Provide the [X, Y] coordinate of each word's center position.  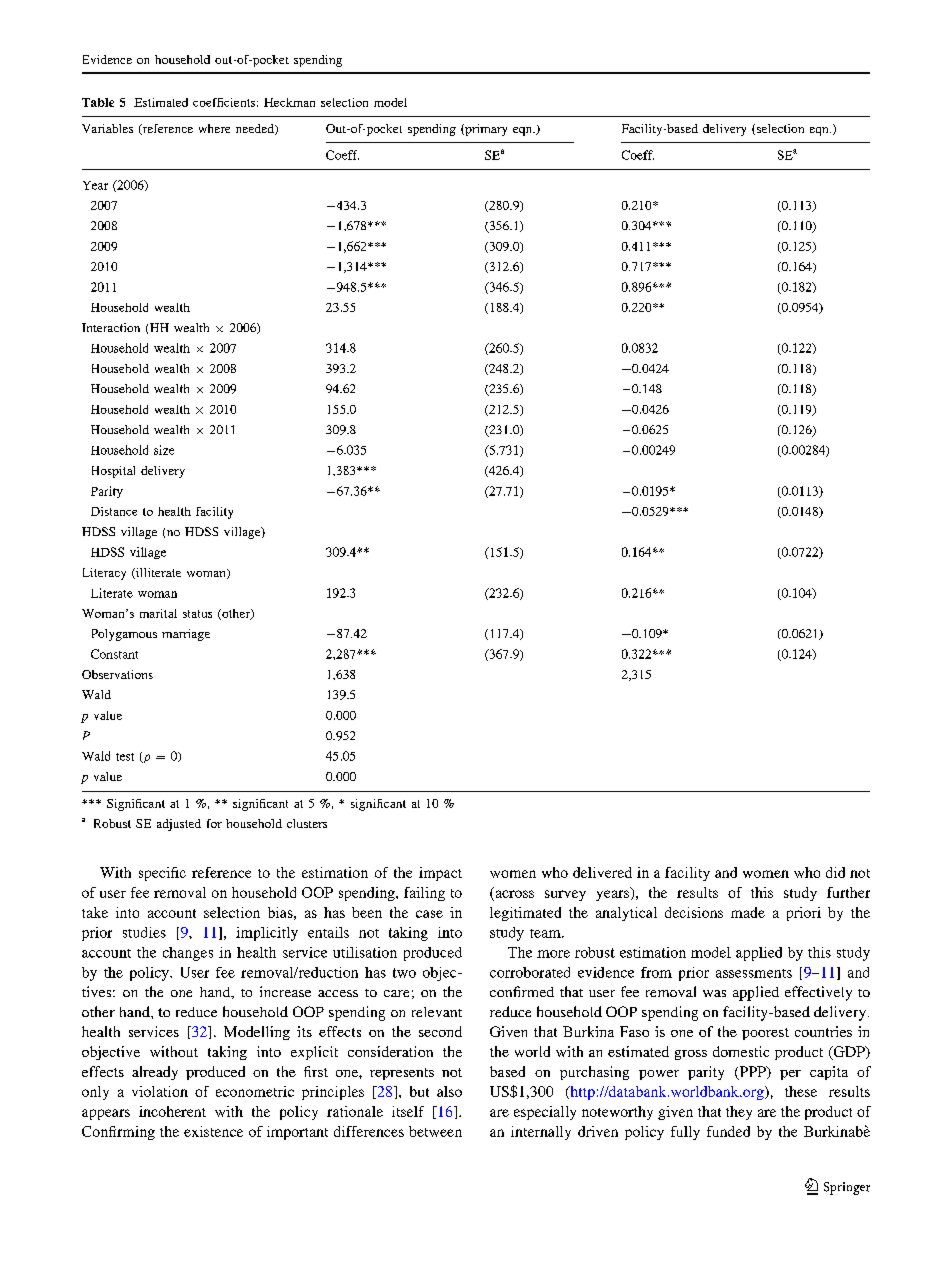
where [214, 128]
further [848, 892]
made [748, 912]
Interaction [111, 327]
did [835, 872]
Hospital [113, 472]
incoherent [172, 1111]
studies [144, 932]
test [125, 757]
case [429, 914]
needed [256, 129]
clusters [307, 823]
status [197, 614]
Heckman [289, 102]
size [164, 450]
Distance [114, 511]
